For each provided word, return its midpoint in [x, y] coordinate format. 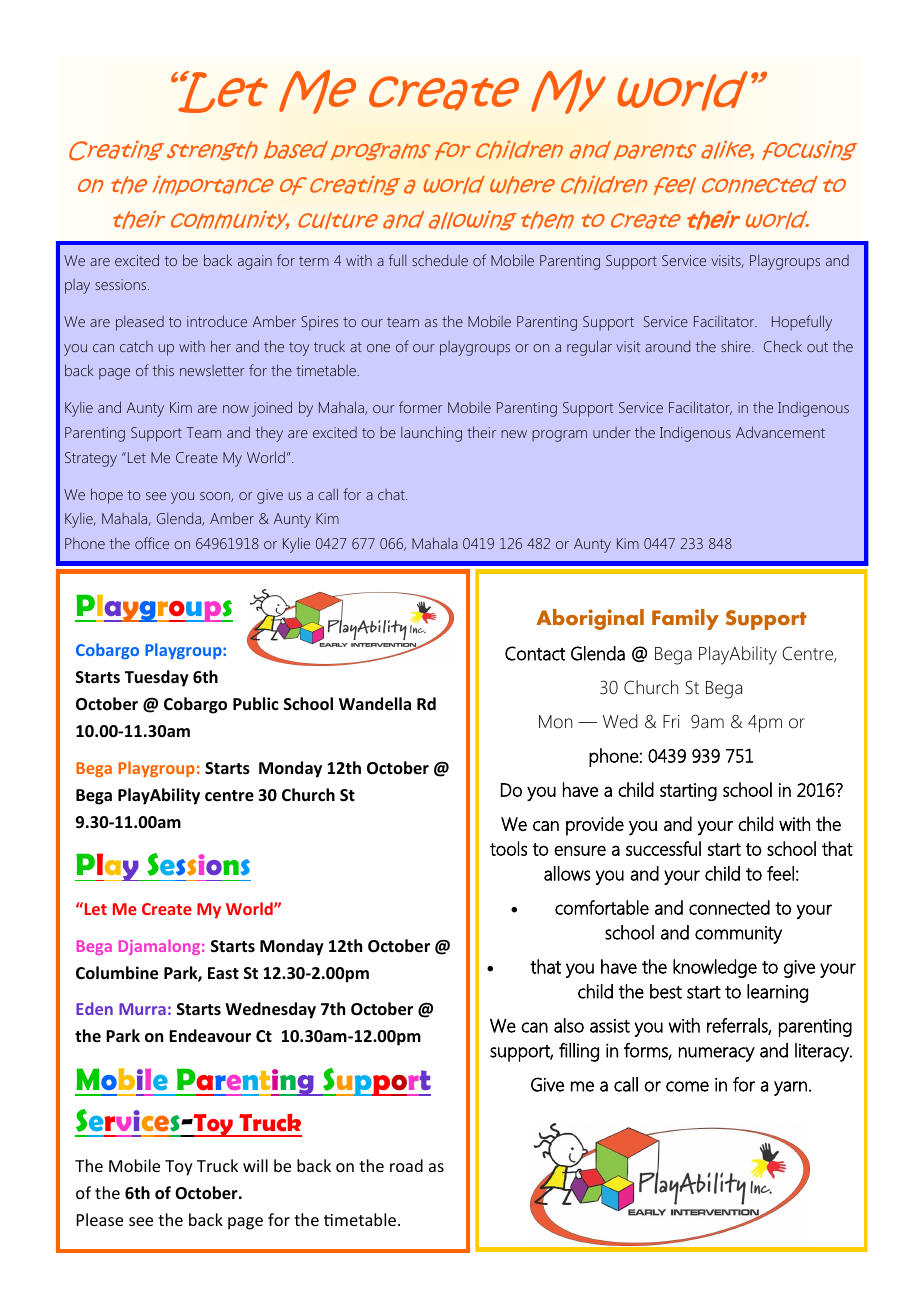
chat [392, 494]
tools [508, 848]
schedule [440, 260]
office [152, 543]
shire [737, 346]
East [223, 973]
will [255, 1165]
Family [685, 619]
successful [663, 848]
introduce [217, 321]
